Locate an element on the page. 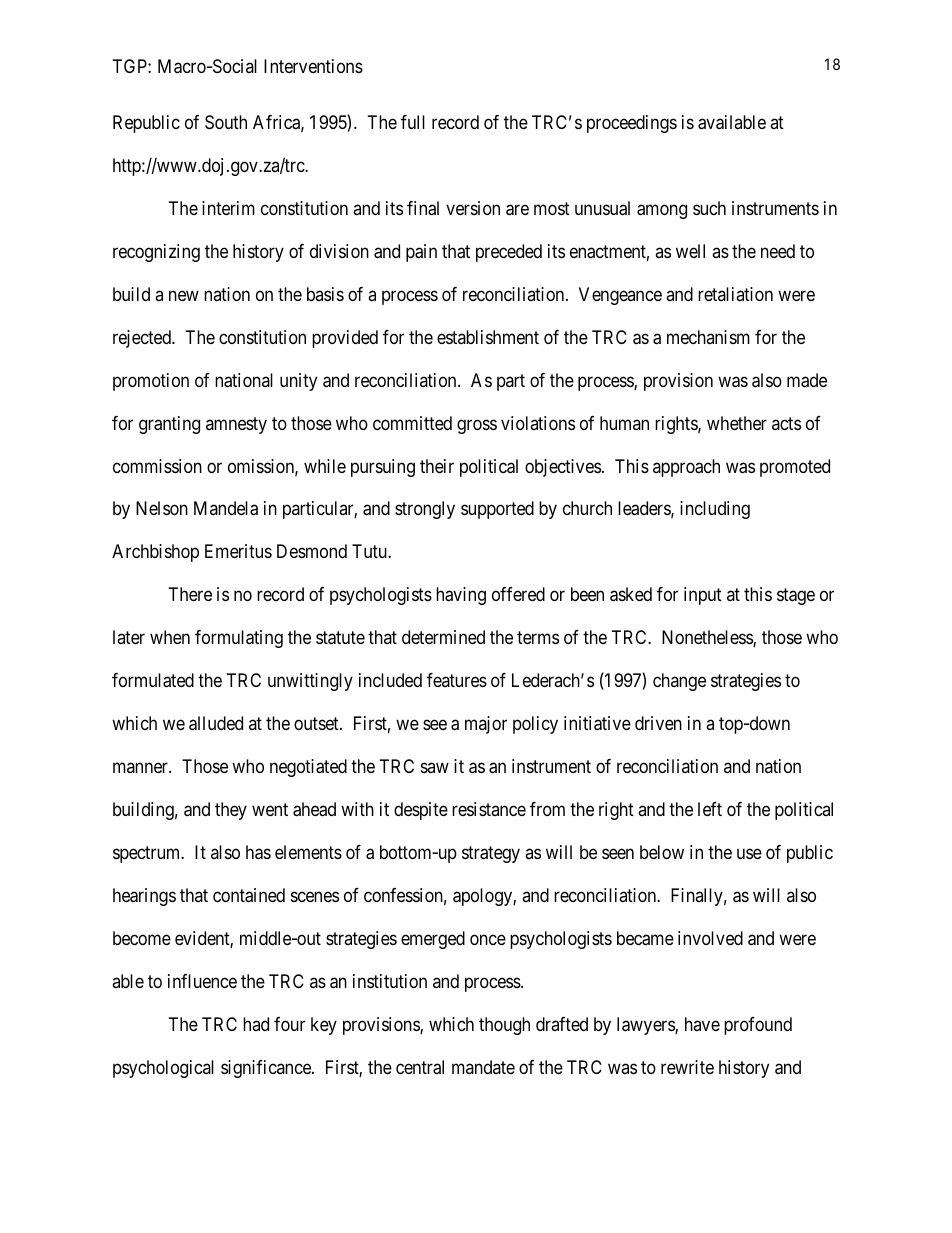 This document has width=952, height=1233. new is located at coordinates (184, 295).
